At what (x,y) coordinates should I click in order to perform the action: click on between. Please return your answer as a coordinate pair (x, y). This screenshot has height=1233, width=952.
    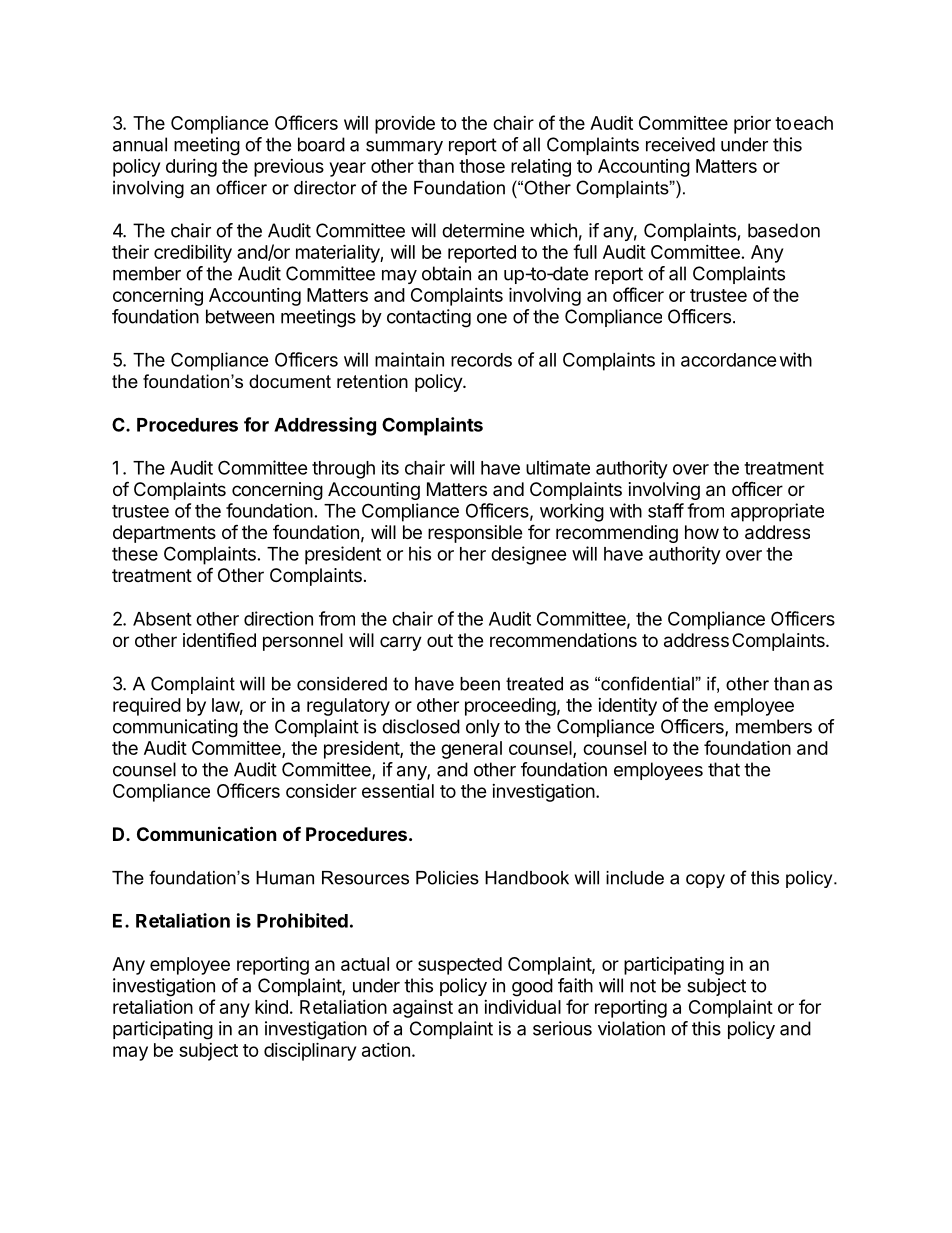
    Looking at the image, I should click on (240, 316).
